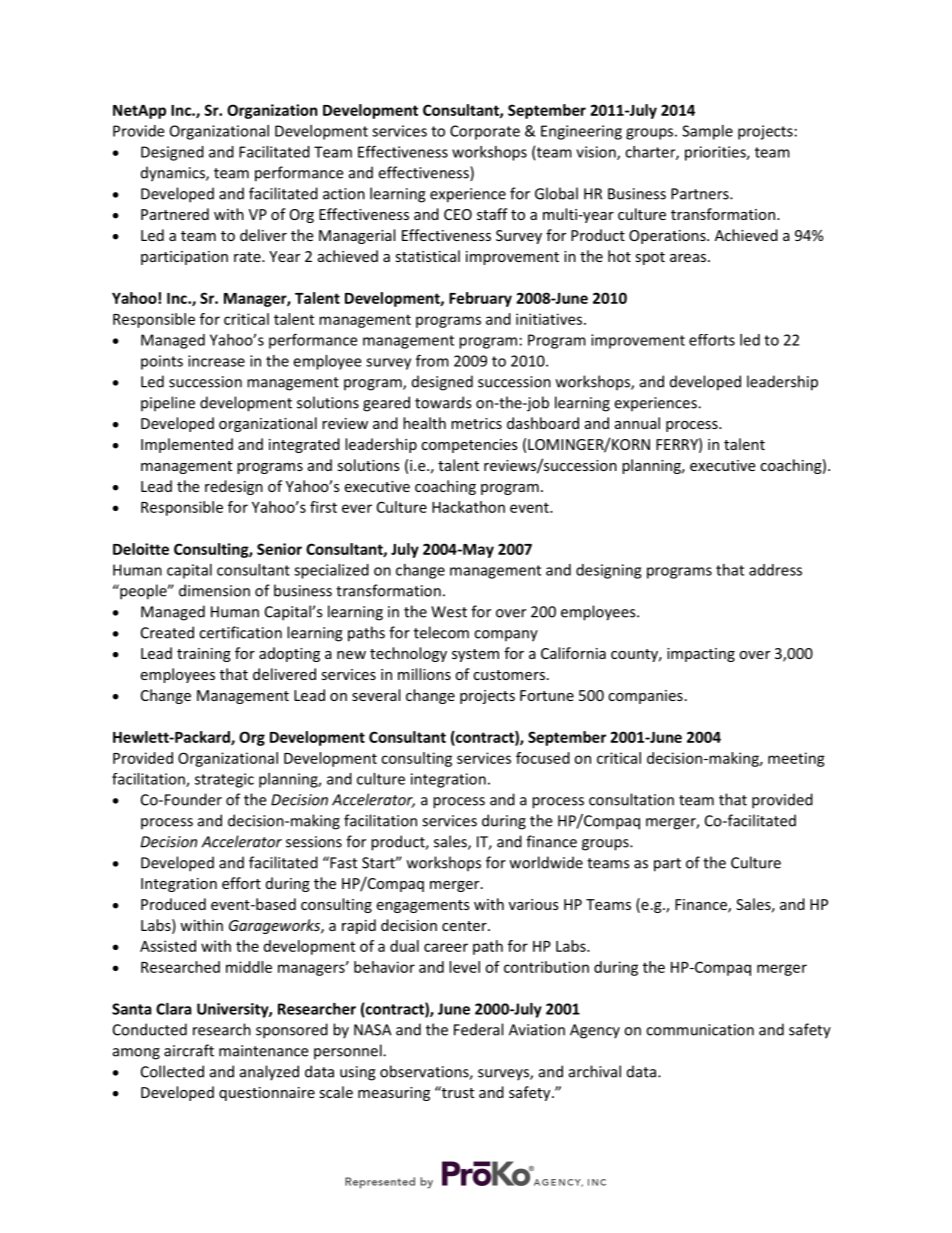 The width and height of the screenshot is (952, 1233). I want to click on redesign, so click(234, 487).
